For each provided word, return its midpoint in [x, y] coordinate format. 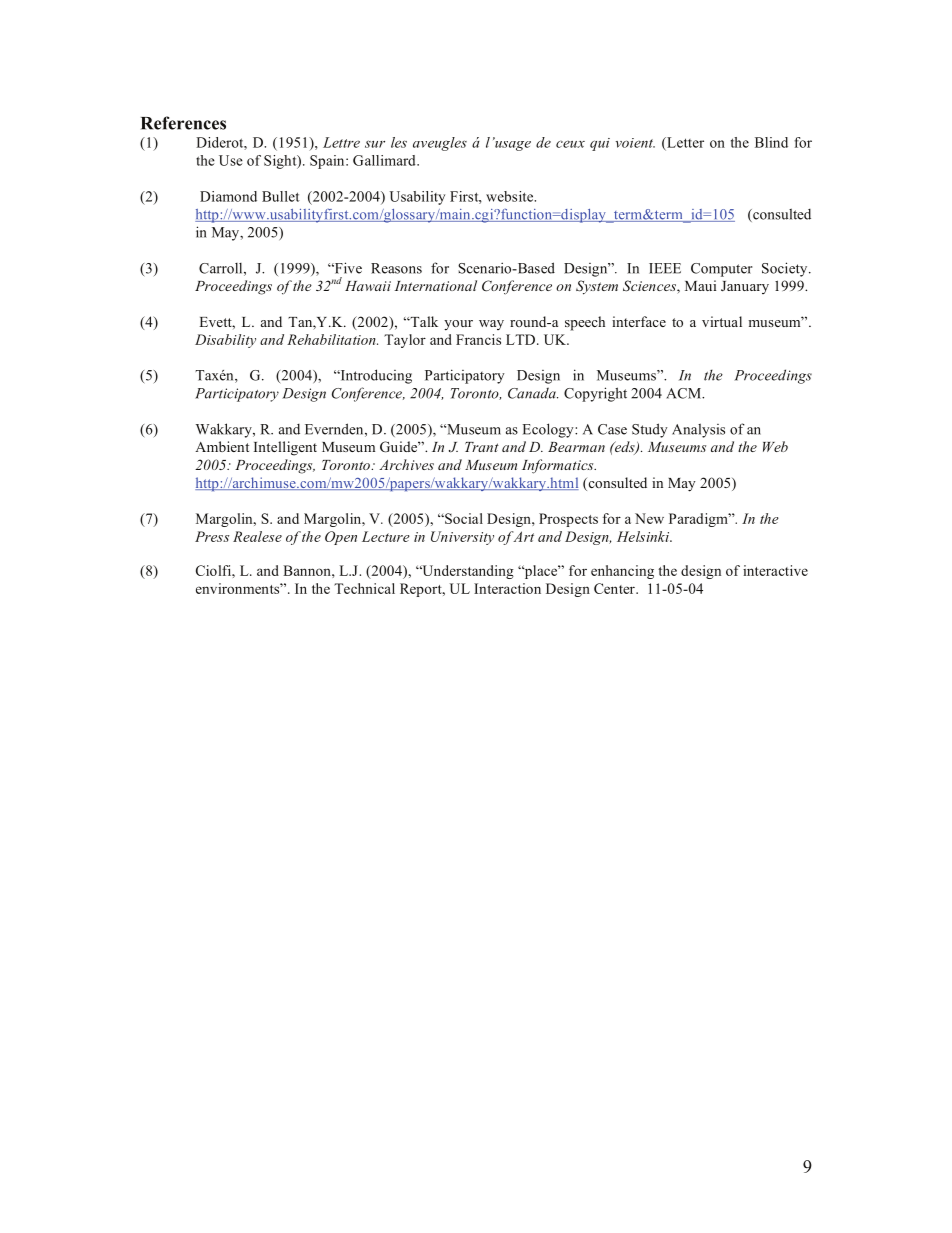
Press [212, 536]
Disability [225, 341]
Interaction [507, 588]
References [183, 123]
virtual [722, 321]
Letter [684, 142]
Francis [478, 339]
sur [375, 144]
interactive [775, 570]
